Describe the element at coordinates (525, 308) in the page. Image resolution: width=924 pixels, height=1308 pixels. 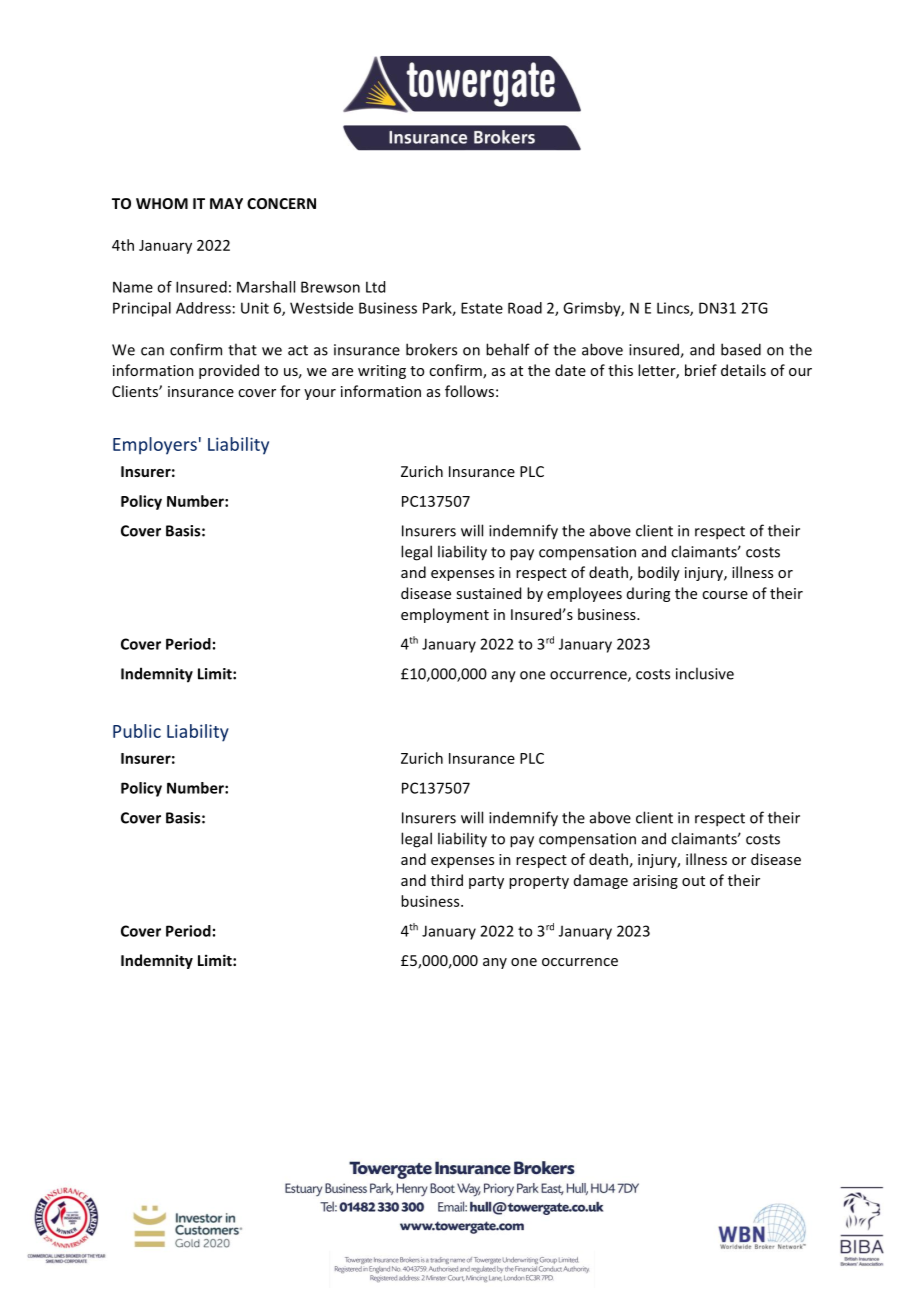
I see `Road` at that location.
